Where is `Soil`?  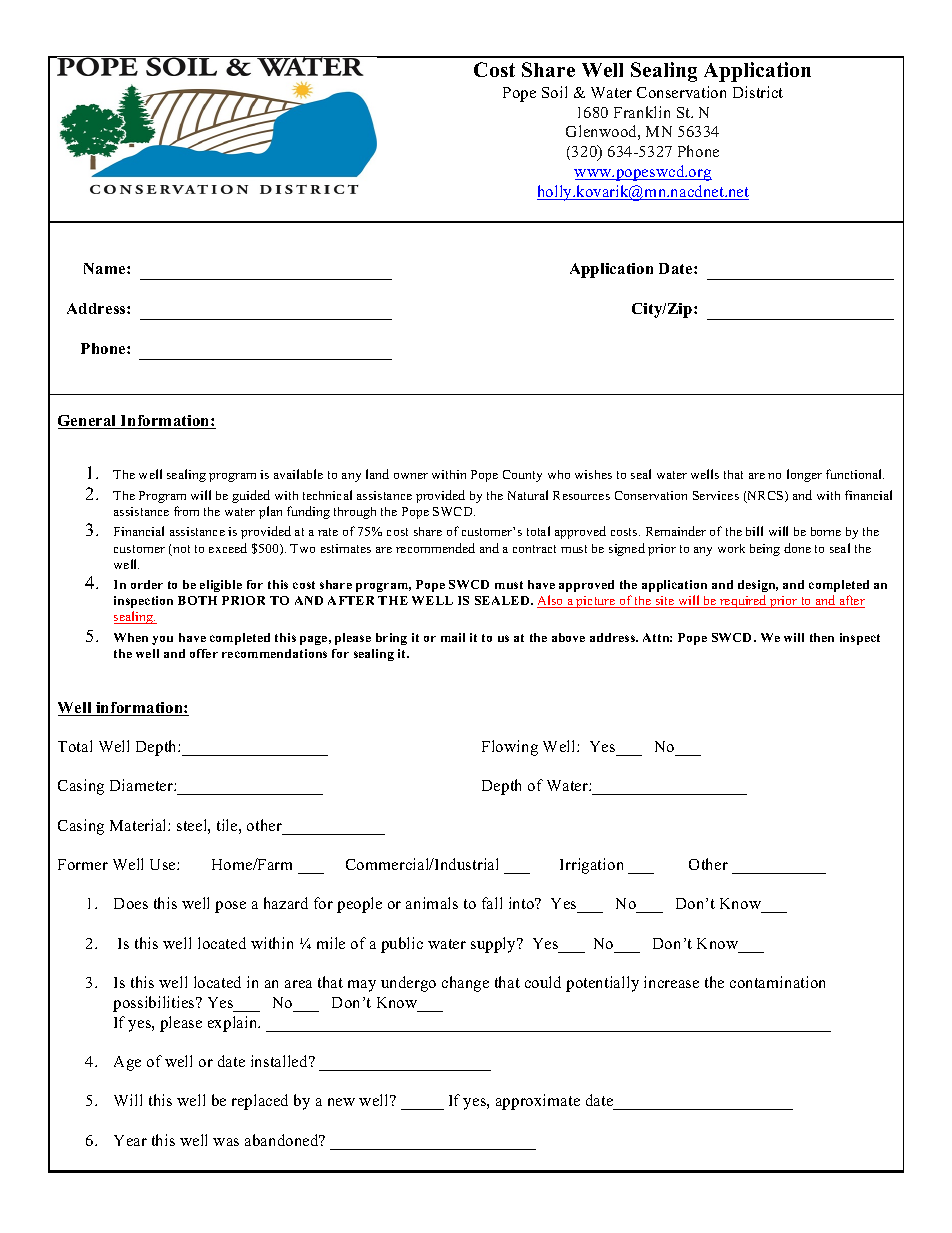 Soil is located at coordinates (554, 92).
